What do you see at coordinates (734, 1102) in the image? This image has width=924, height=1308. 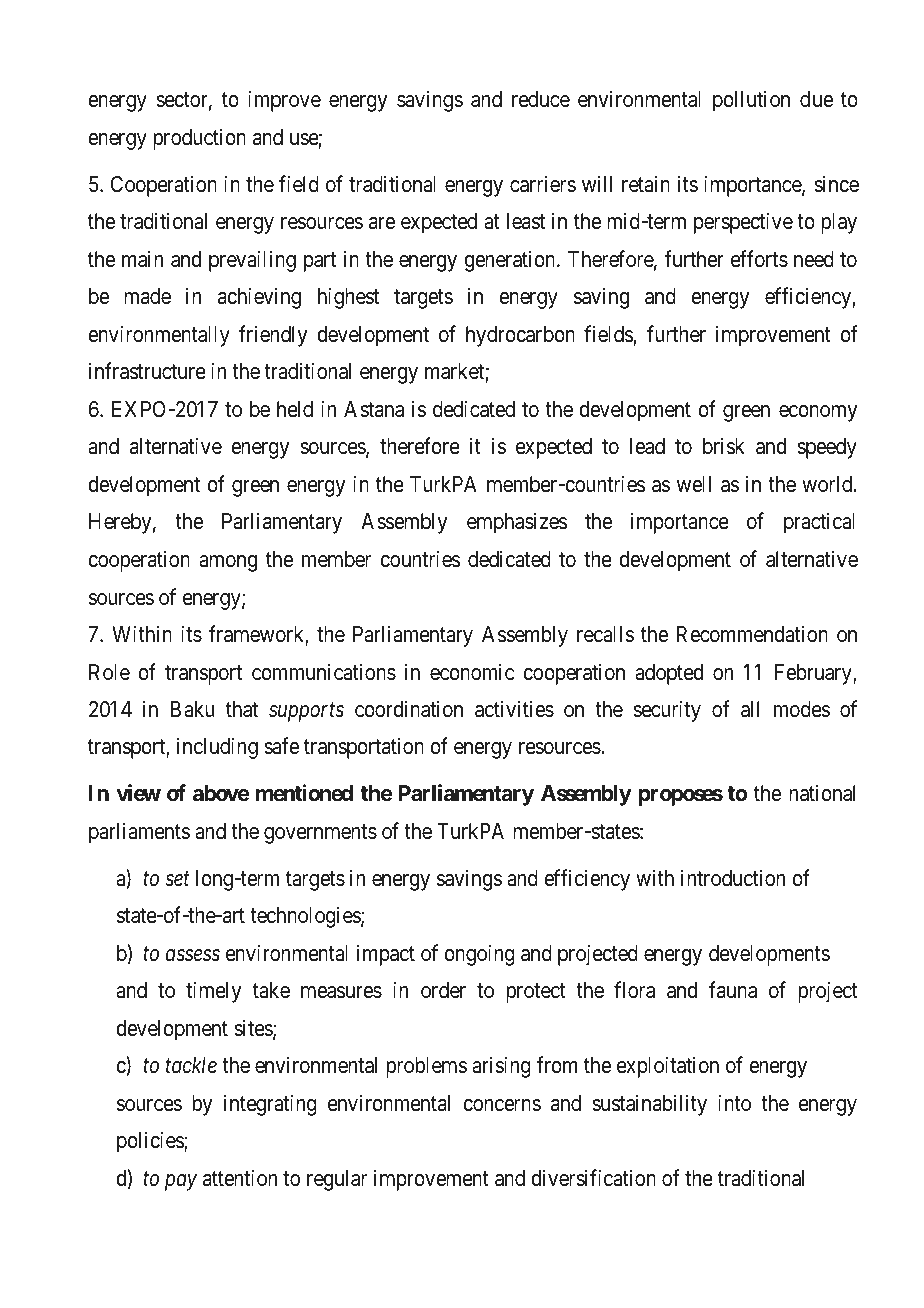 I see `into` at bounding box center [734, 1102].
